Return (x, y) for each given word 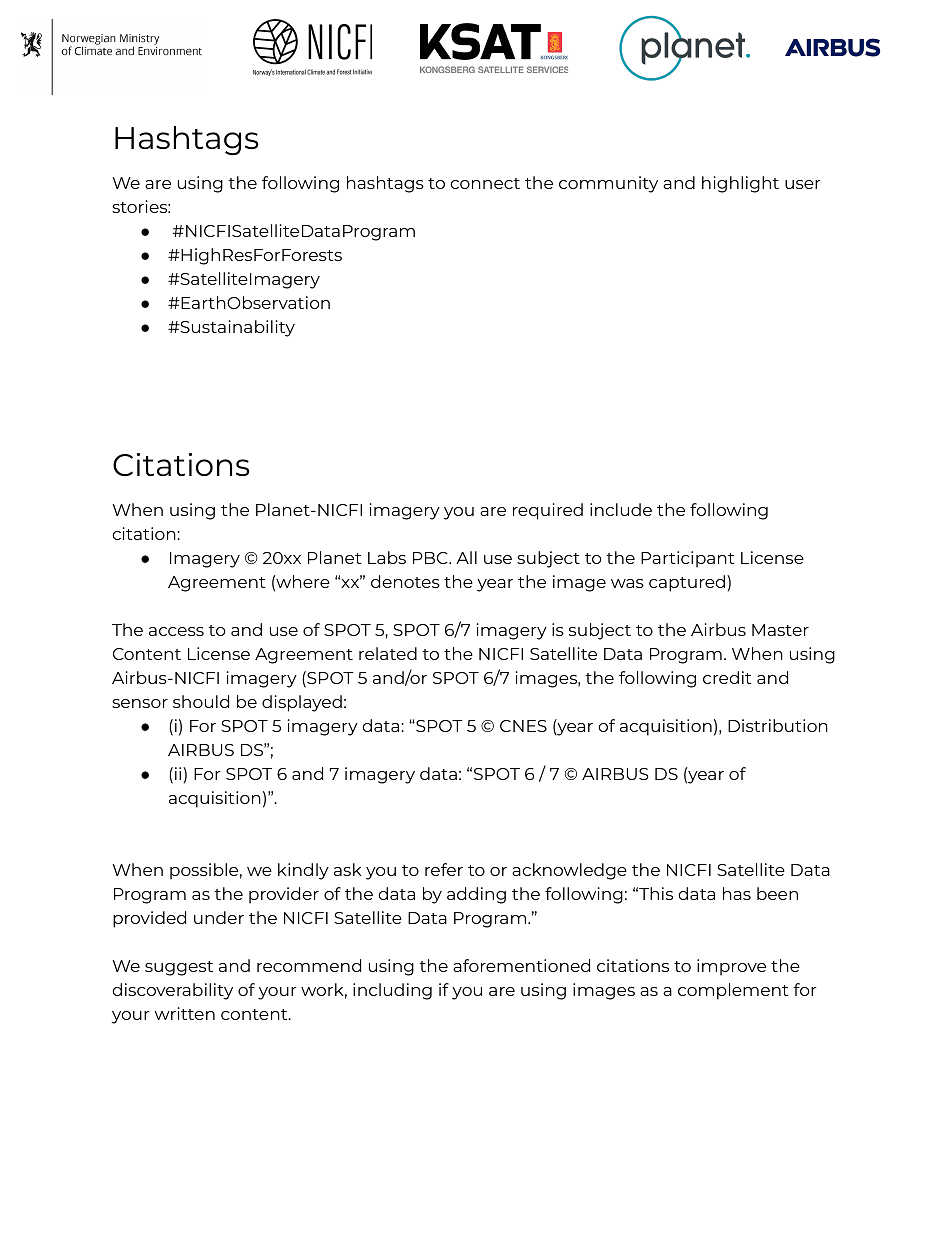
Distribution (778, 725)
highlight (740, 184)
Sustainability (236, 328)
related (388, 653)
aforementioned (521, 965)
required (548, 511)
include (621, 509)
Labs (387, 557)
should (201, 701)
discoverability (172, 991)
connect (485, 183)
